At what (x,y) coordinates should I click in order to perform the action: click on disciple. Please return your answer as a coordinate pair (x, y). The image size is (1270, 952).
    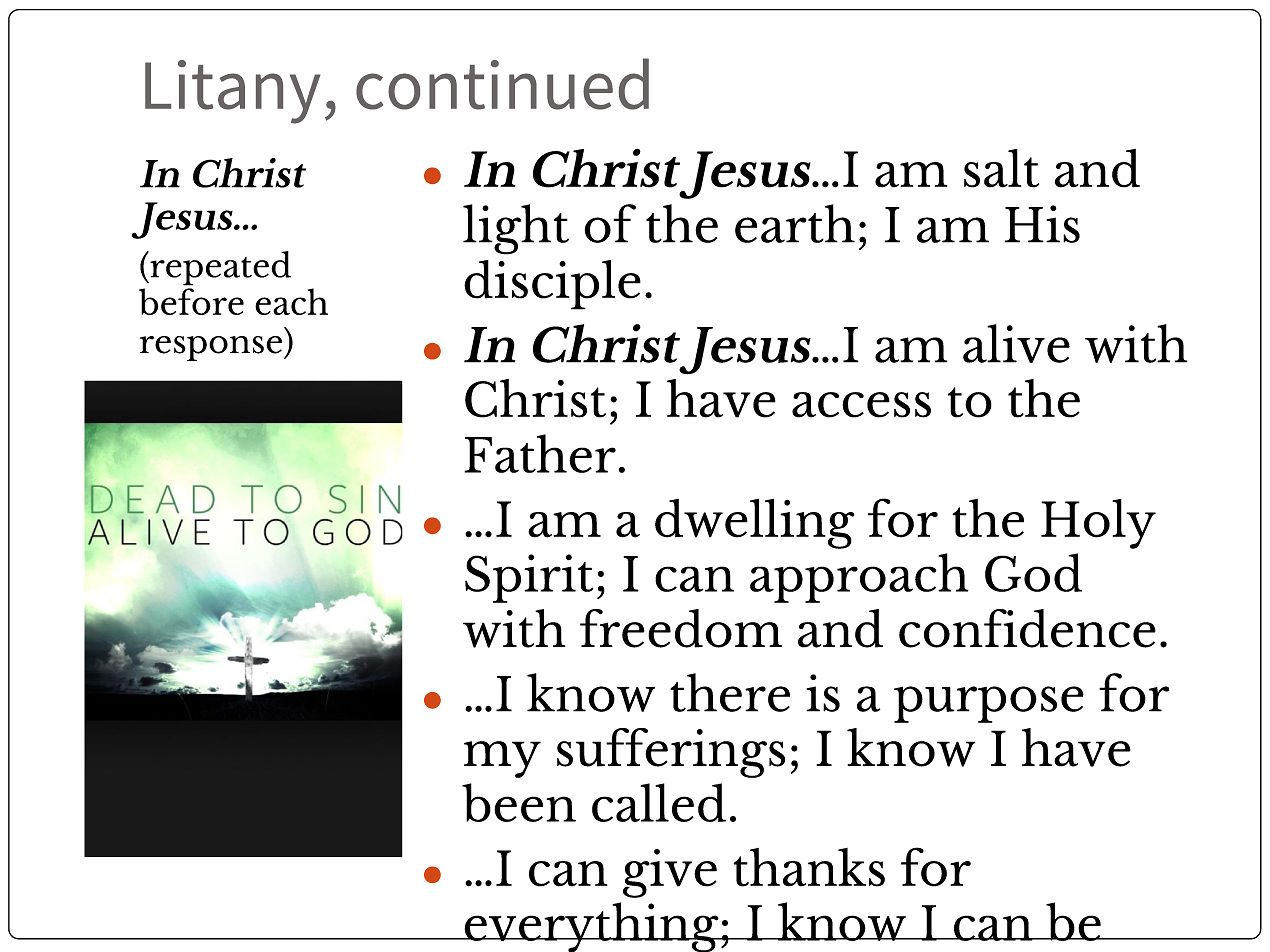
    Looking at the image, I should click on (552, 285).
